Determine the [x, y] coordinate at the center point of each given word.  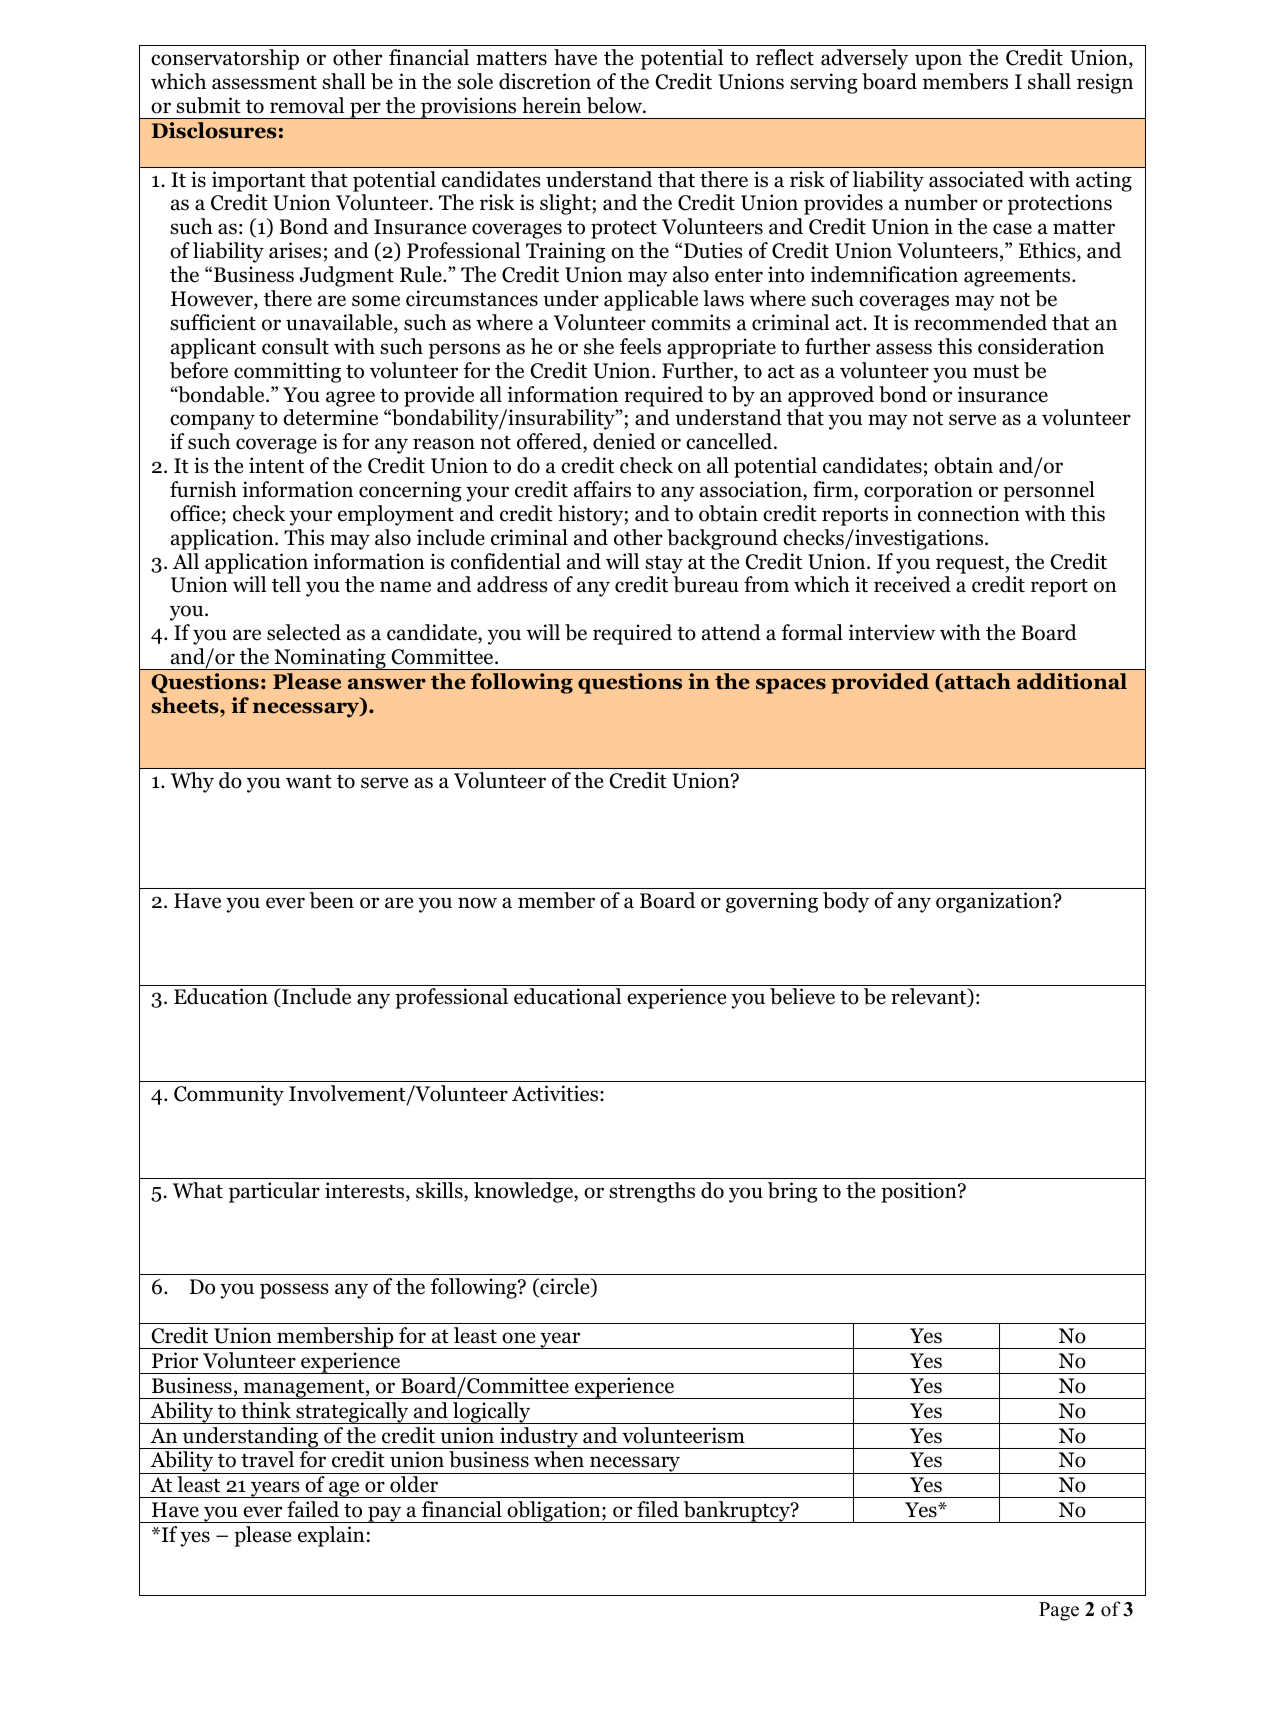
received [912, 584]
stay [664, 565]
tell [286, 584]
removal [307, 105]
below [616, 105]
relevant [930, 997]
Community [229, 1095]
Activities [556, 1093]
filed [658, 1509]
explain [331, 1536]
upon [938, 62]
